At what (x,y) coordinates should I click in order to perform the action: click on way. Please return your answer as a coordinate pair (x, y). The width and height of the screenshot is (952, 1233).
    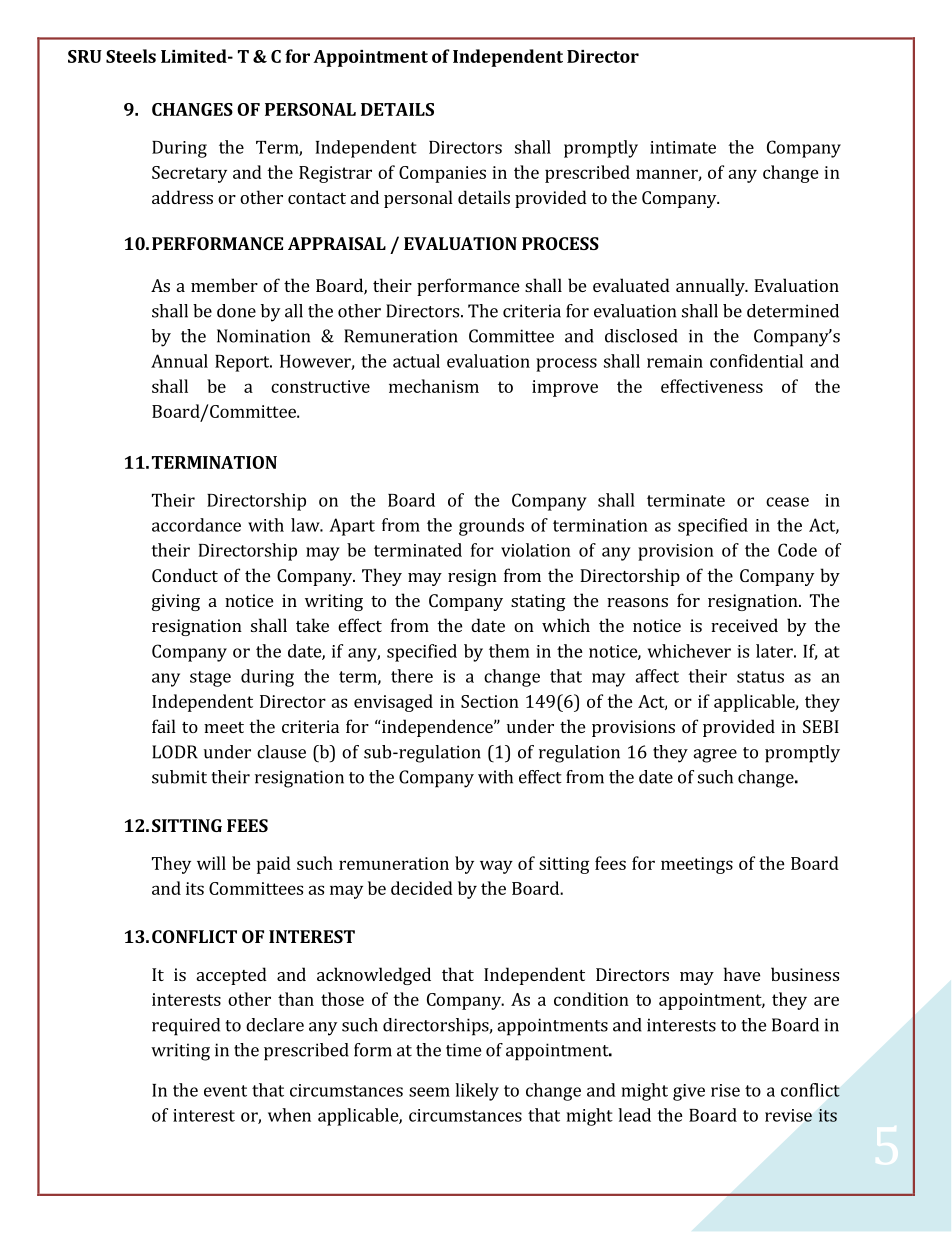
    Looking at the image, I should click on (496, 867).
